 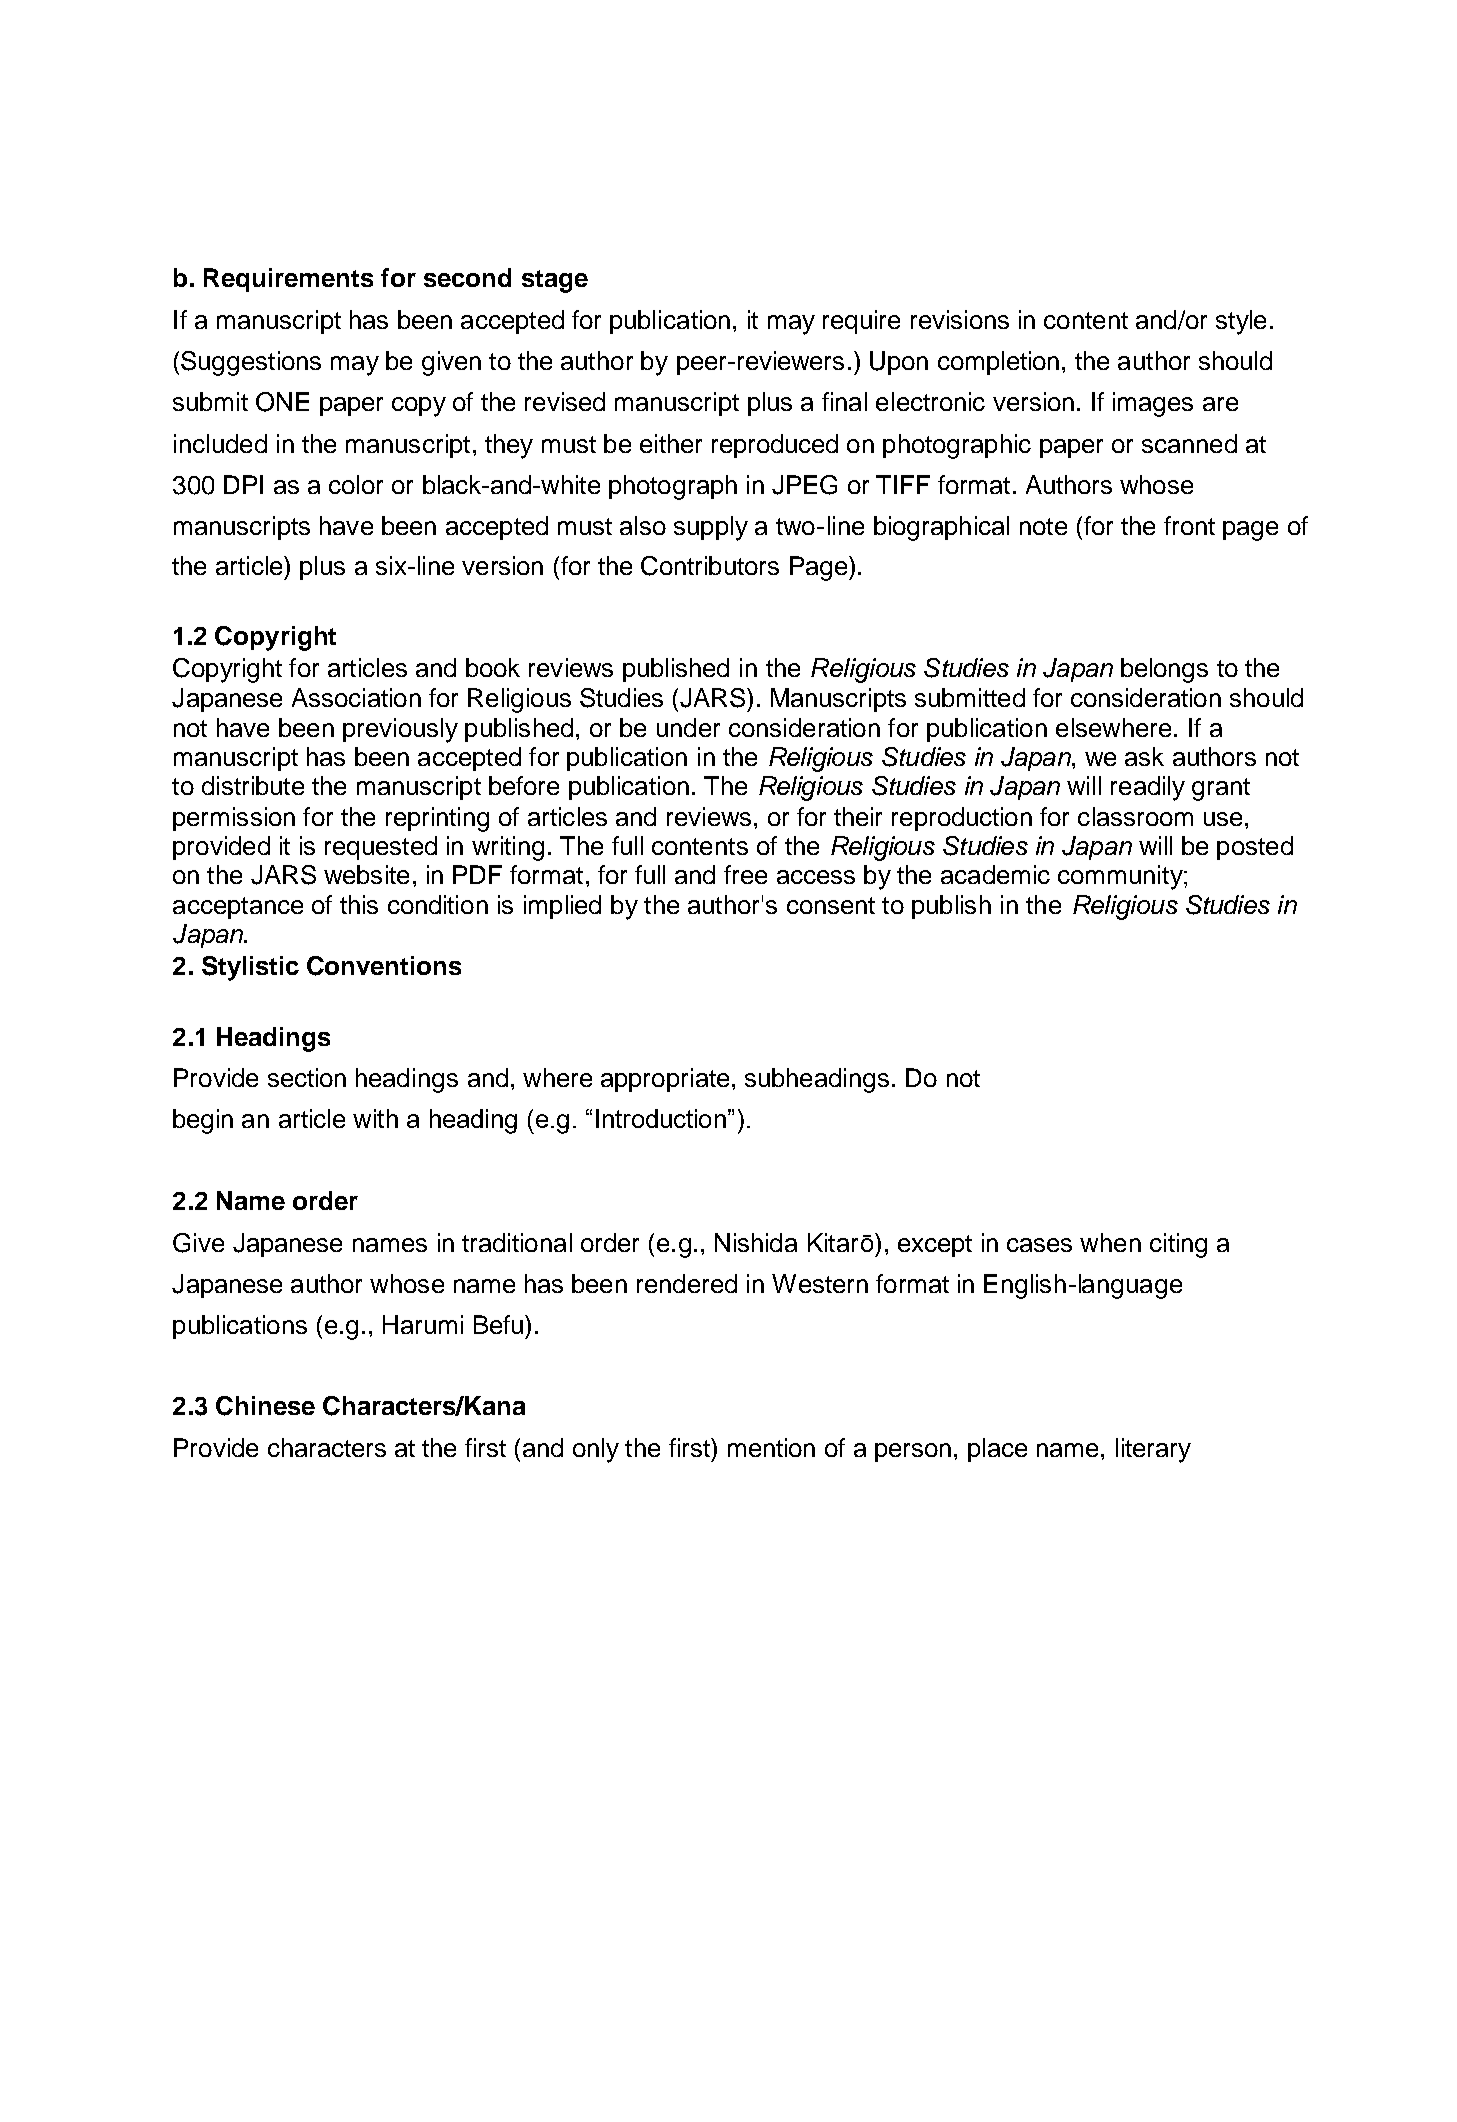 What do you see at coordinates (1241, 322) in the screenshot?
I see `style` at bounding box center [1241, 322].
